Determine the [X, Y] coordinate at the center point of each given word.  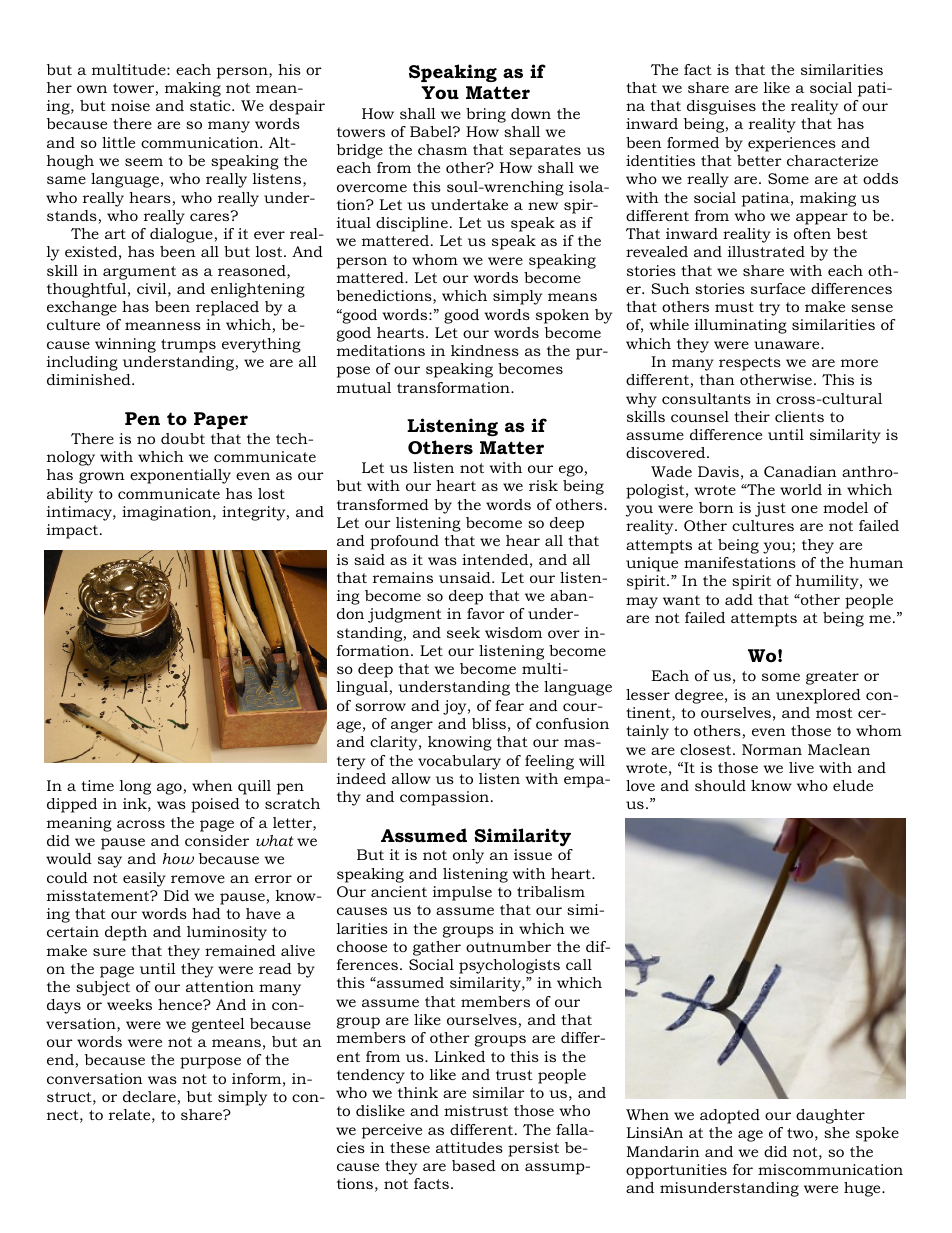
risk [543, 485]
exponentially [180, 476]
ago [170, 789]
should [720, 785]
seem [144, 162]
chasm [442, 149]
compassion [444, 798]
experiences [792, 144]
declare [150, 1098]
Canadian [800, 471]
